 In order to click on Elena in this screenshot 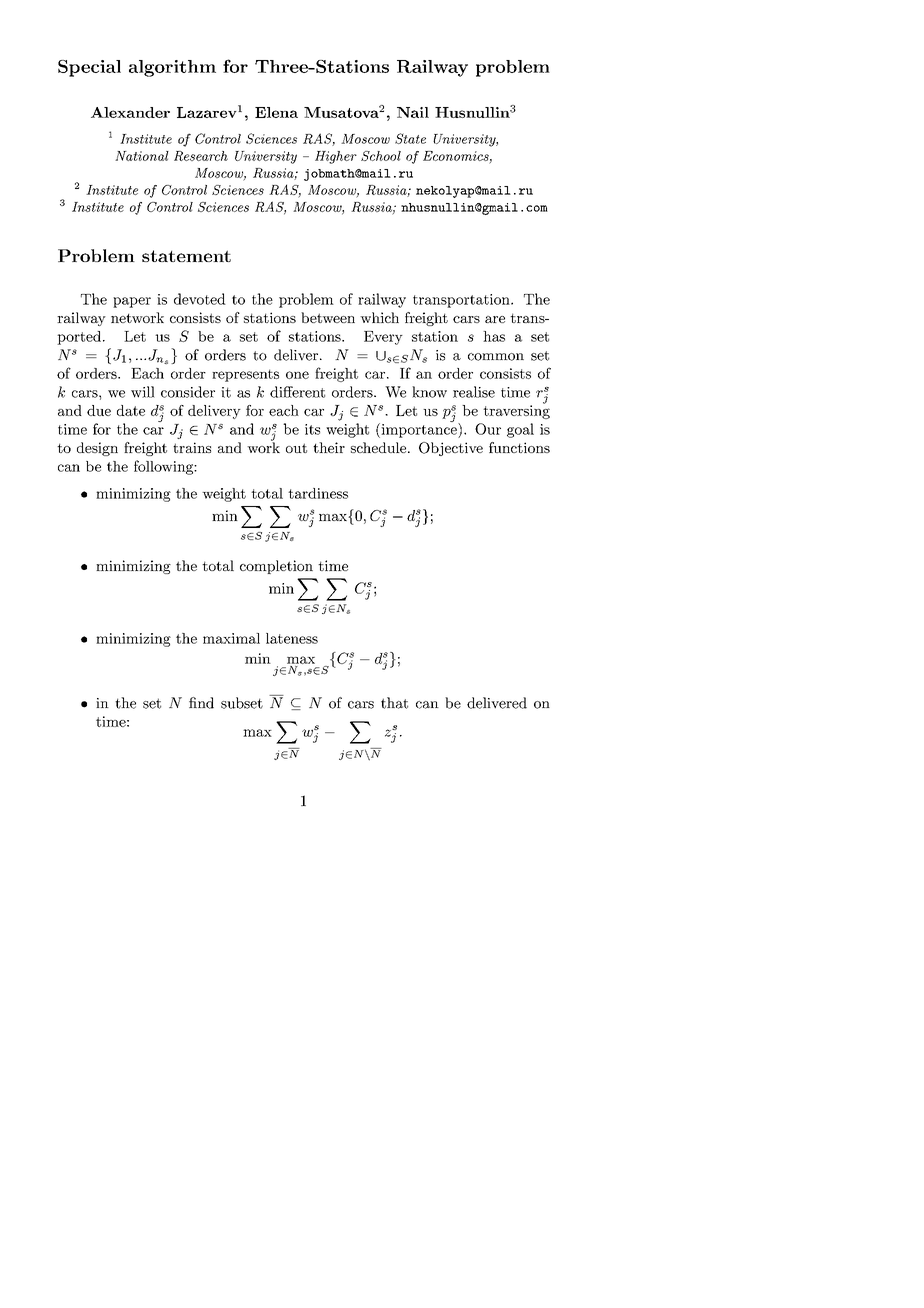, I will do `click(276, 112)`.
